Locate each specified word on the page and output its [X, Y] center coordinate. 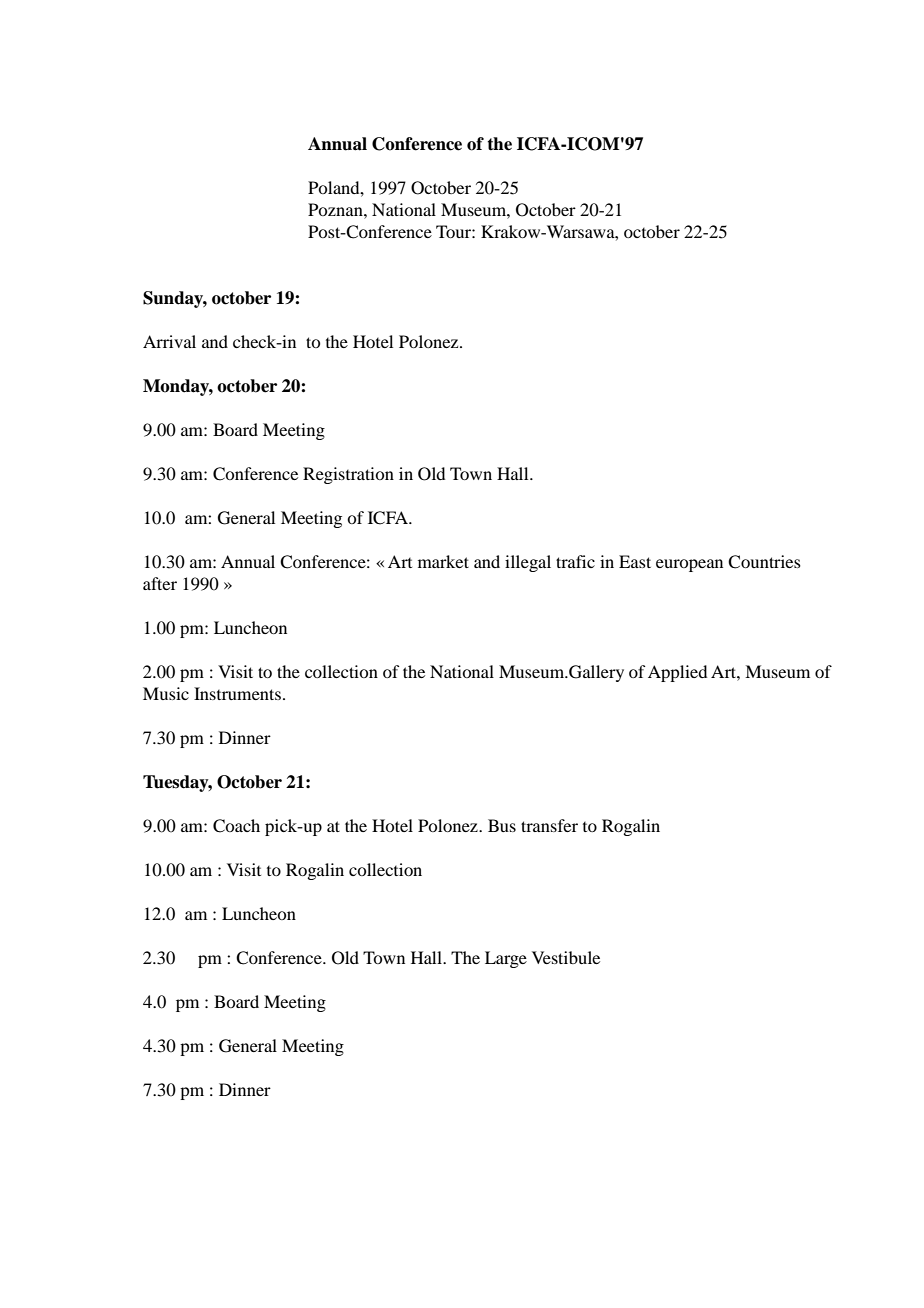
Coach [236, 826]
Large [506, 959]
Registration [348, 475]
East [635, 561]
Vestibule [566, 957]
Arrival [169, 341]
